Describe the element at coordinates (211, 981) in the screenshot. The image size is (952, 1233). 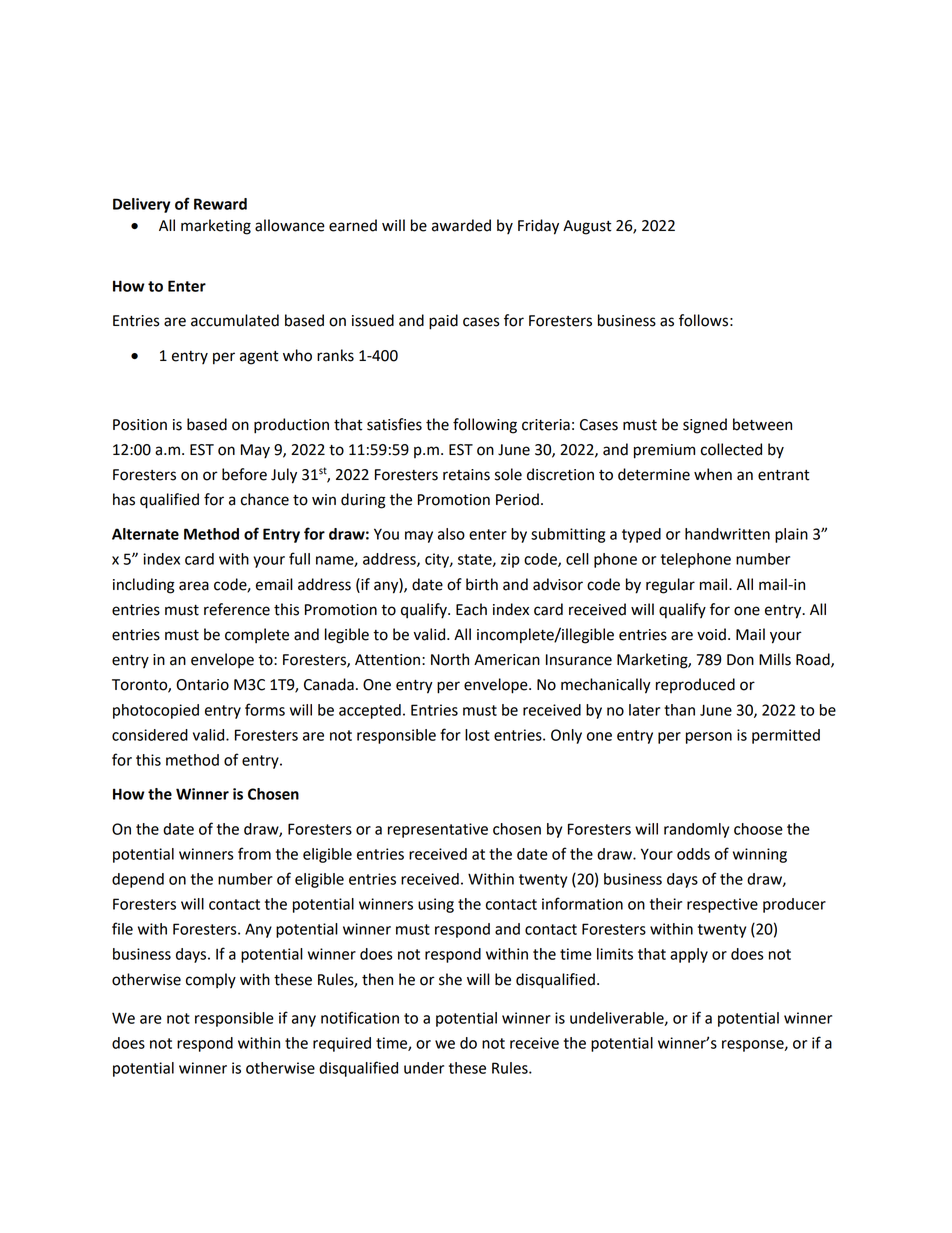
I see `comply` at that location.
